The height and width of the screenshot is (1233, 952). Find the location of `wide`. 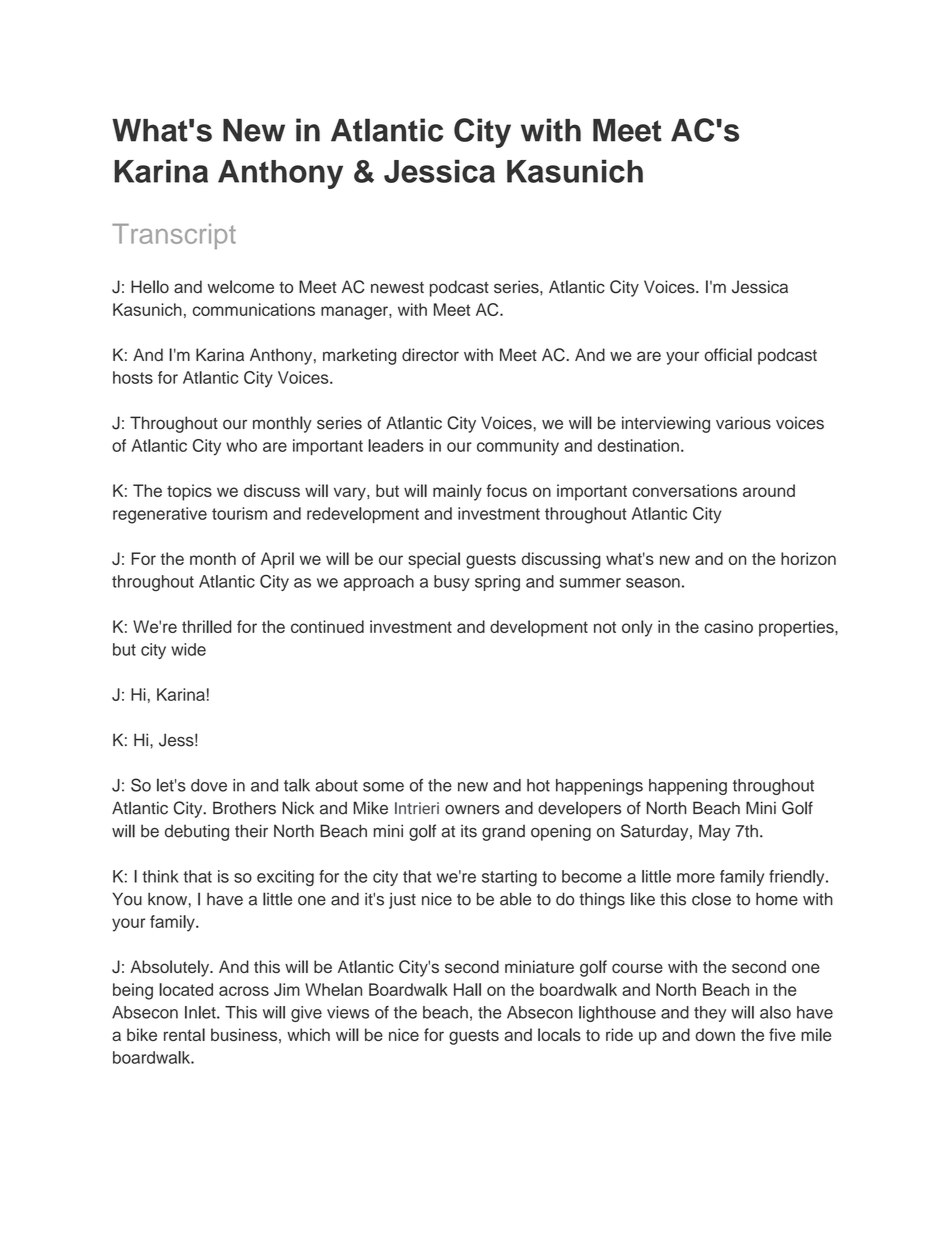

wide is located at coordinates (188, 649).
